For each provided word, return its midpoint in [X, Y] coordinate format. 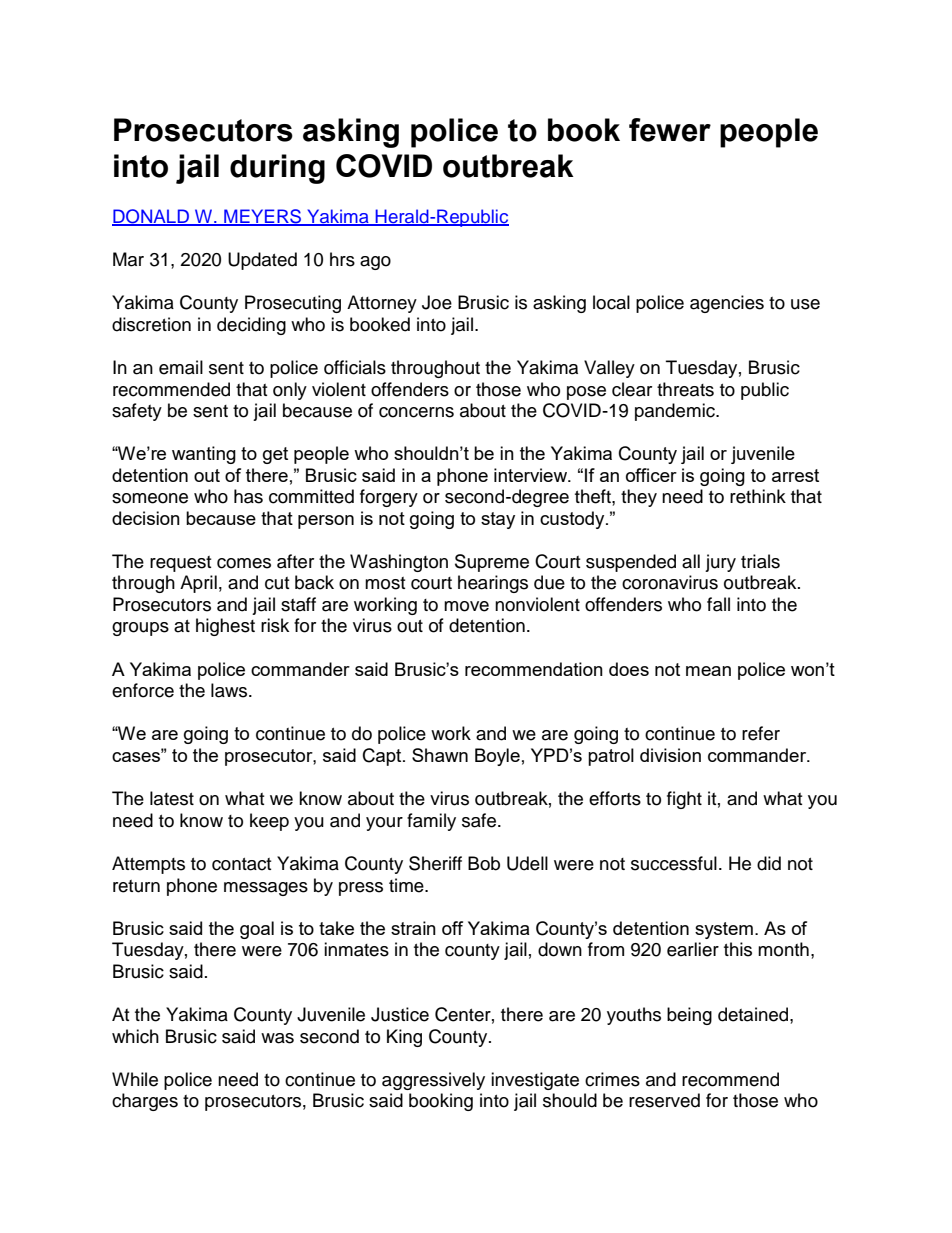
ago [375, 263]
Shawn [440, 755]
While [135, 1079]
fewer [670, 130]
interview [532, 475]
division [670, 755]
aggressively [433, 1081]
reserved [664, 1100]
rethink [758, 496]
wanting [204, 455]
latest [172, 798]
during [277, 169]
